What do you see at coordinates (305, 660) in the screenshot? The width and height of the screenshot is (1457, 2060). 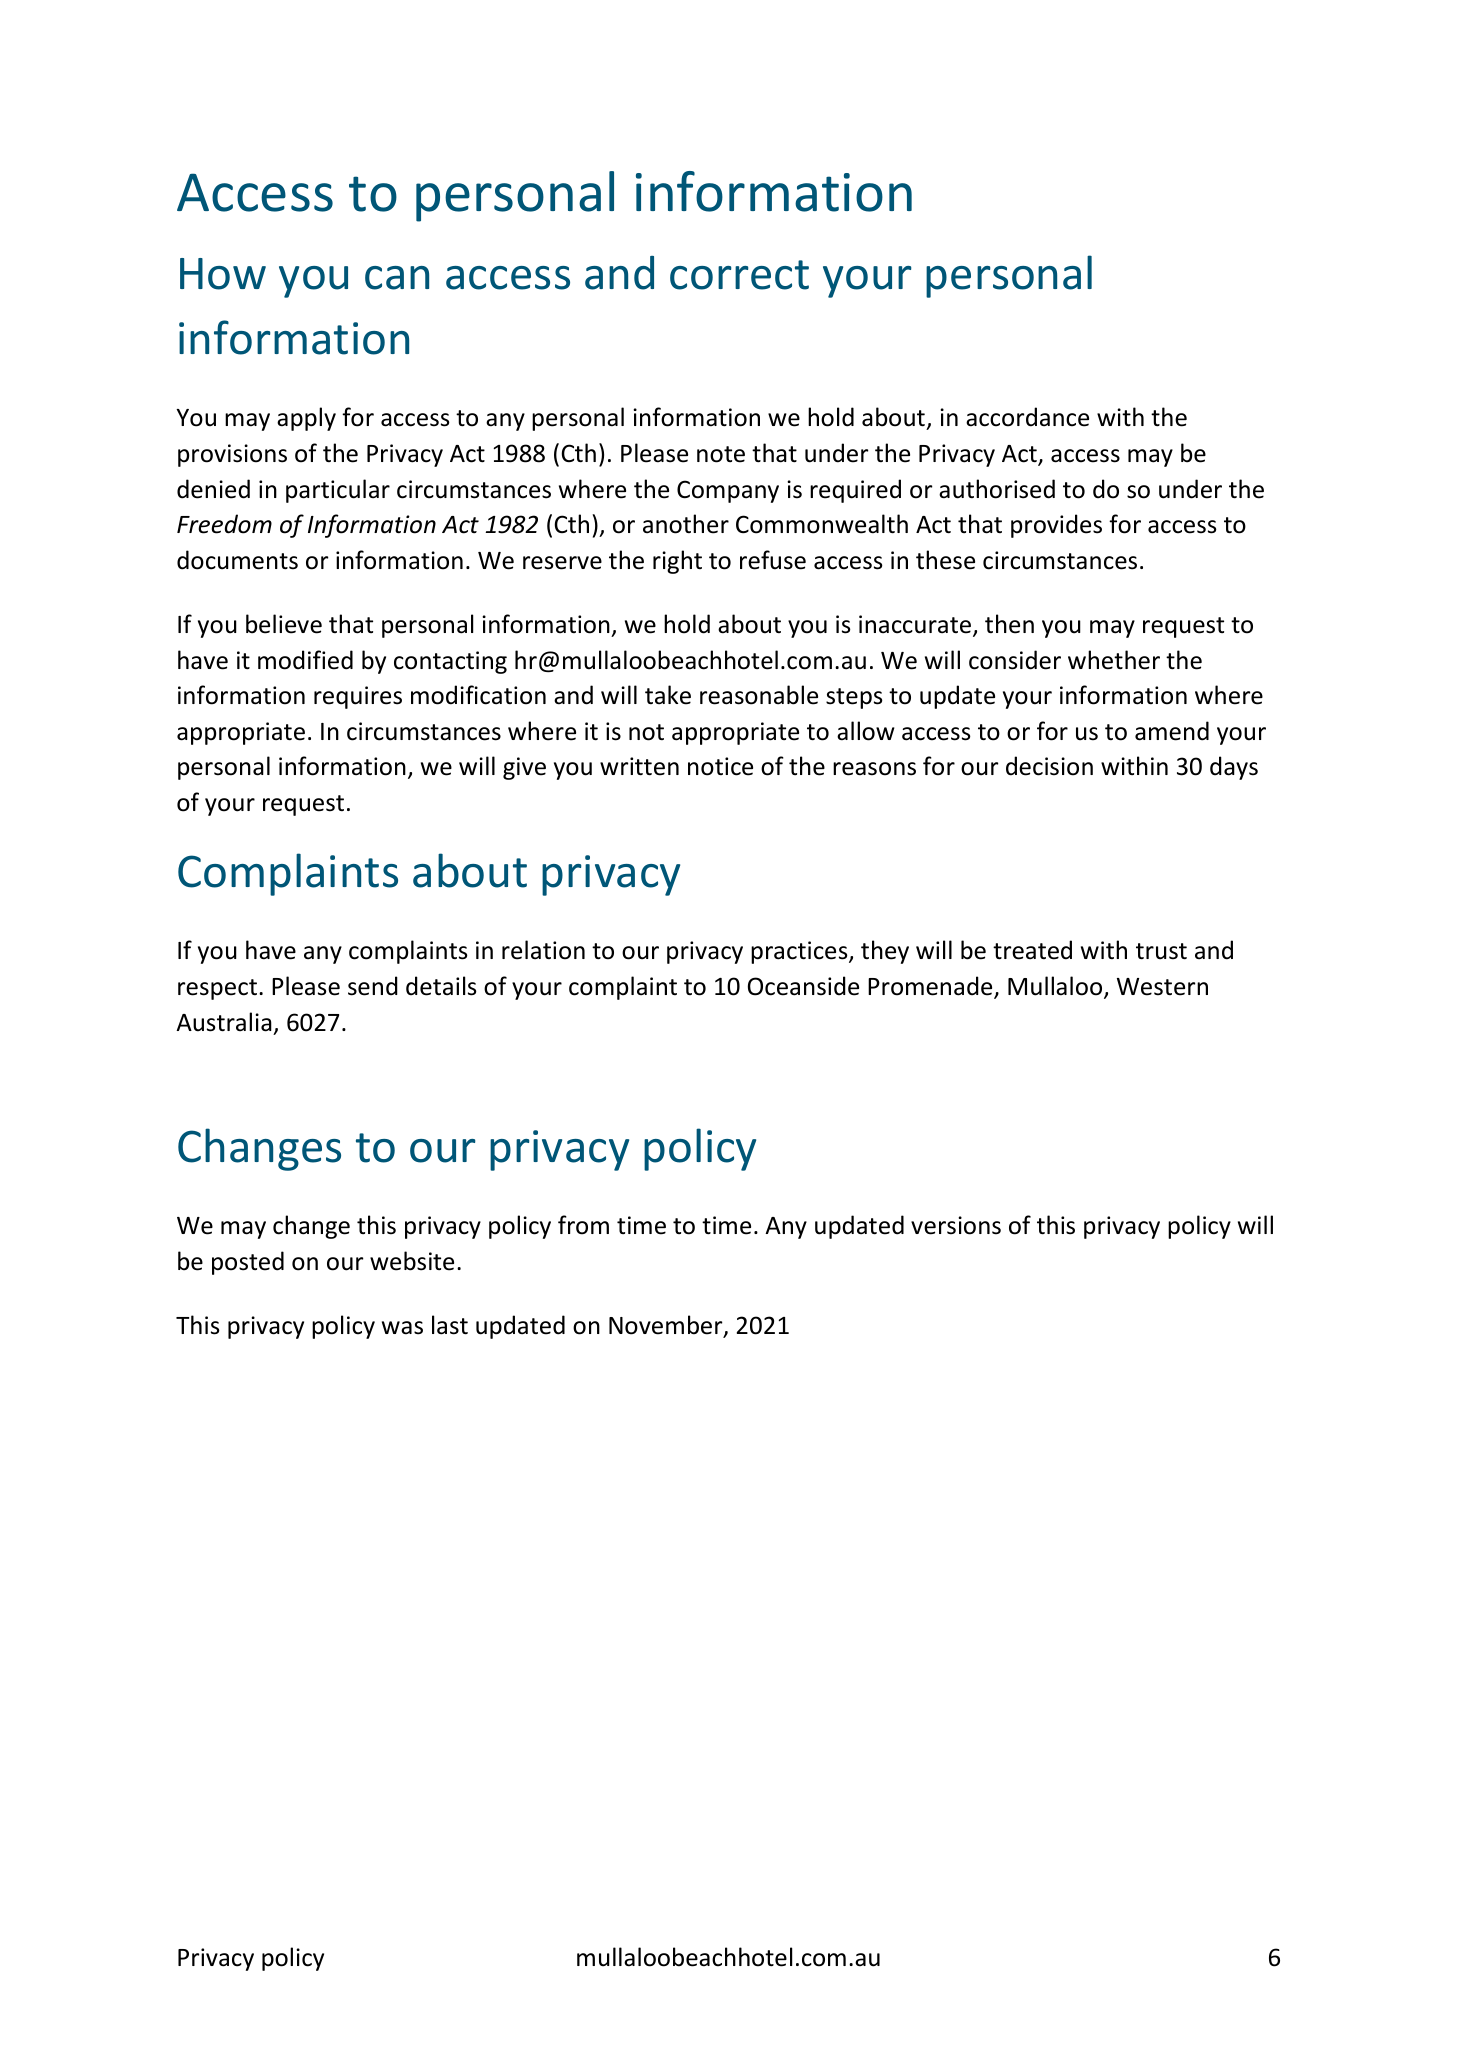 I see `modified` at bounding box center [305, 660].
